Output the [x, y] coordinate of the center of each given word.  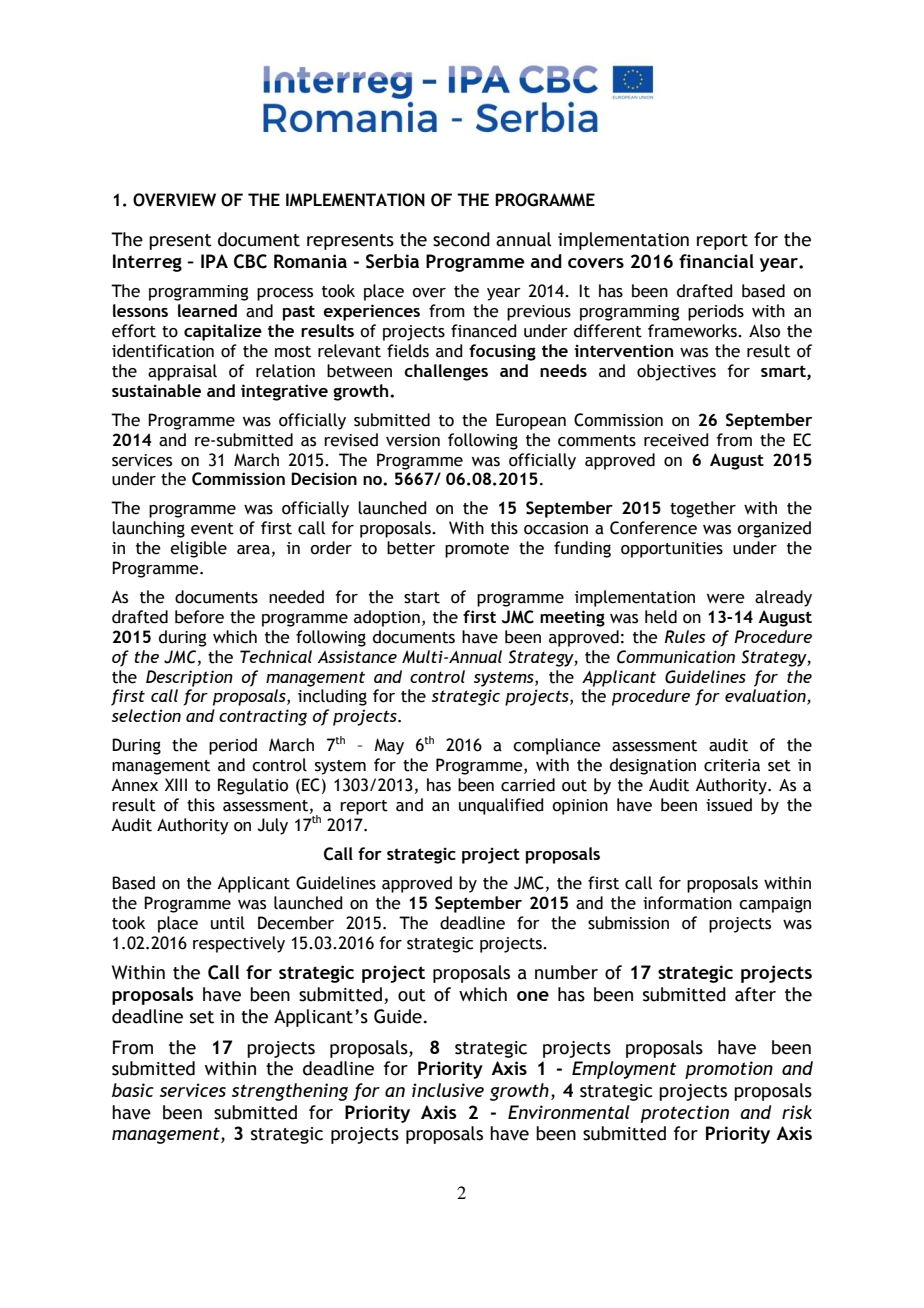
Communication [676, 657]
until [228, 923]
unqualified [501, 806]
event [212, 529]
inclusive [448, 1090]
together [703, 509]
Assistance [357, 656]
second [461, 239]
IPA [214, 261]
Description [189, 678]
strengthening [290, 1092]
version [413, 440]
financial [716, 261]
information [687, 903]
